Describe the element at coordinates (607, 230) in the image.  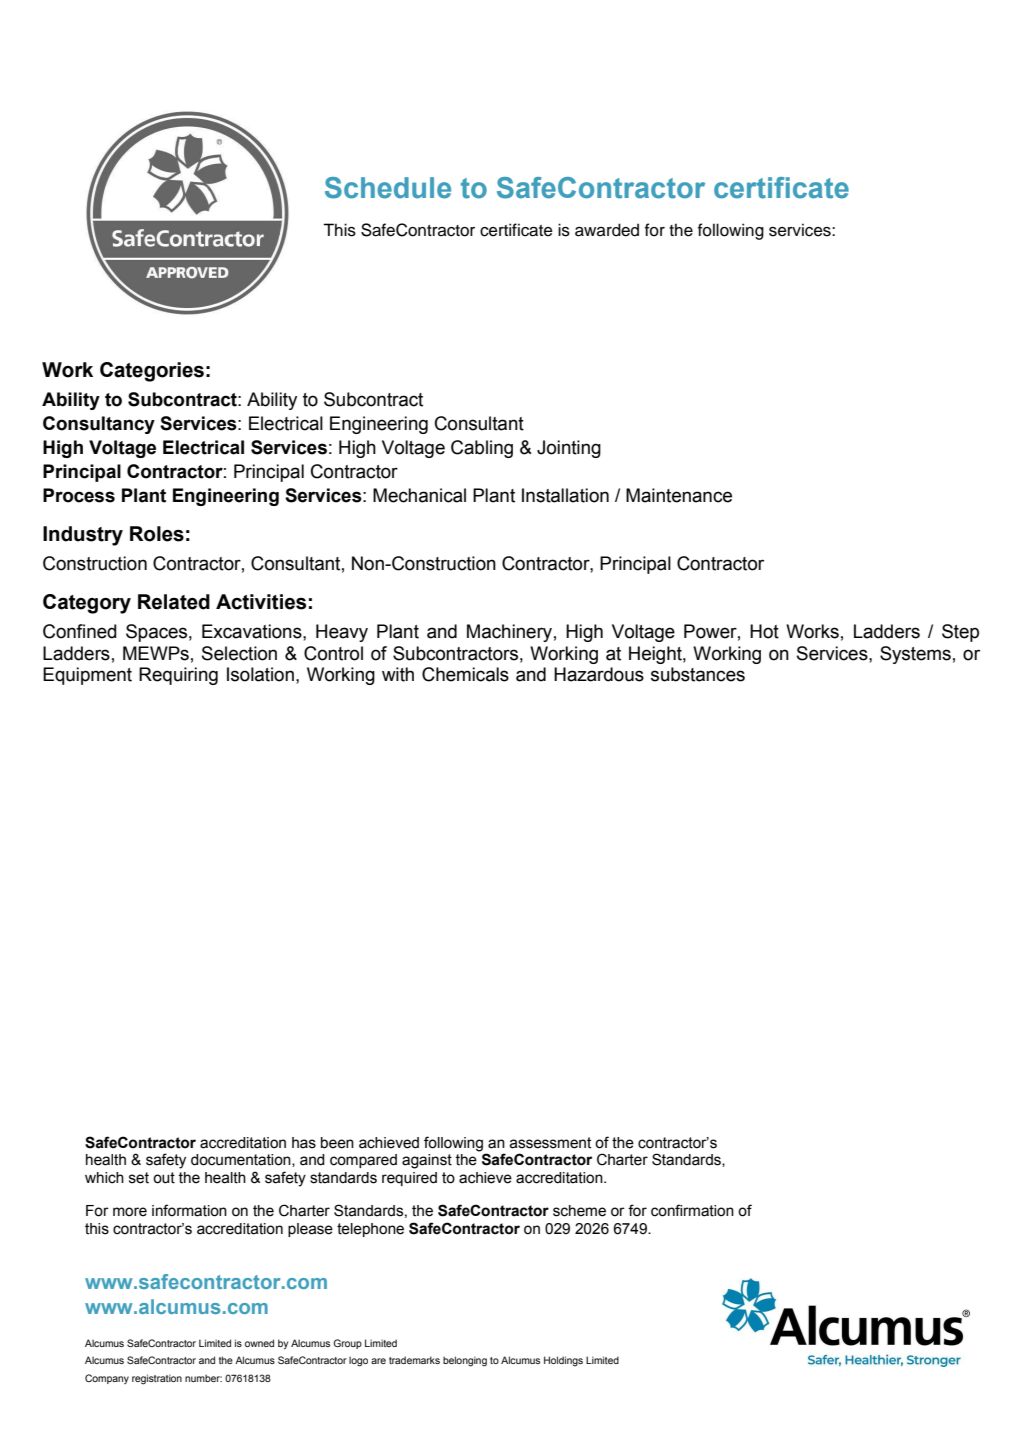
I see `awarded` at that location.
